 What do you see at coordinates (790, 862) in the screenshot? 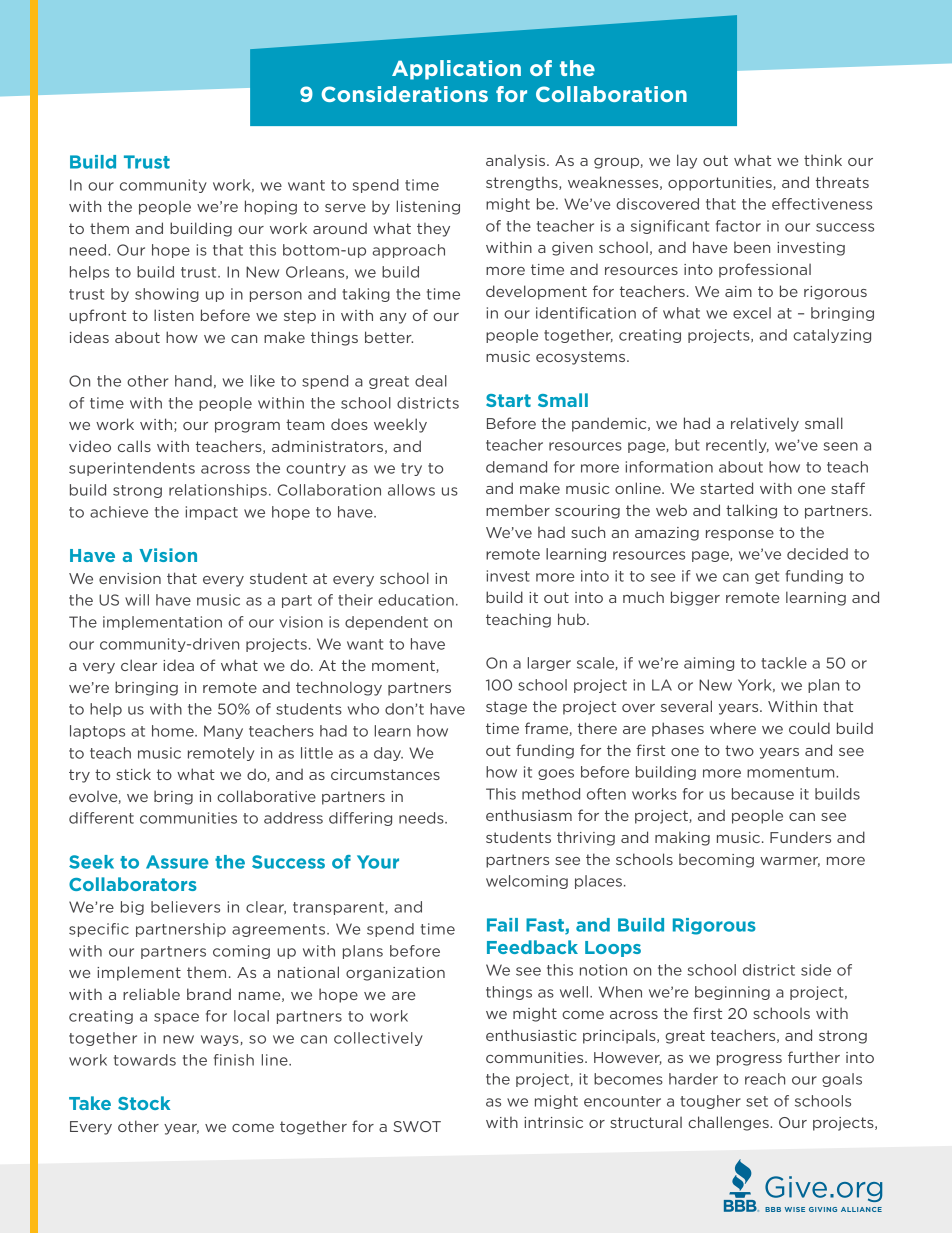
I see `warmer` at bounding box center [790, 862].
